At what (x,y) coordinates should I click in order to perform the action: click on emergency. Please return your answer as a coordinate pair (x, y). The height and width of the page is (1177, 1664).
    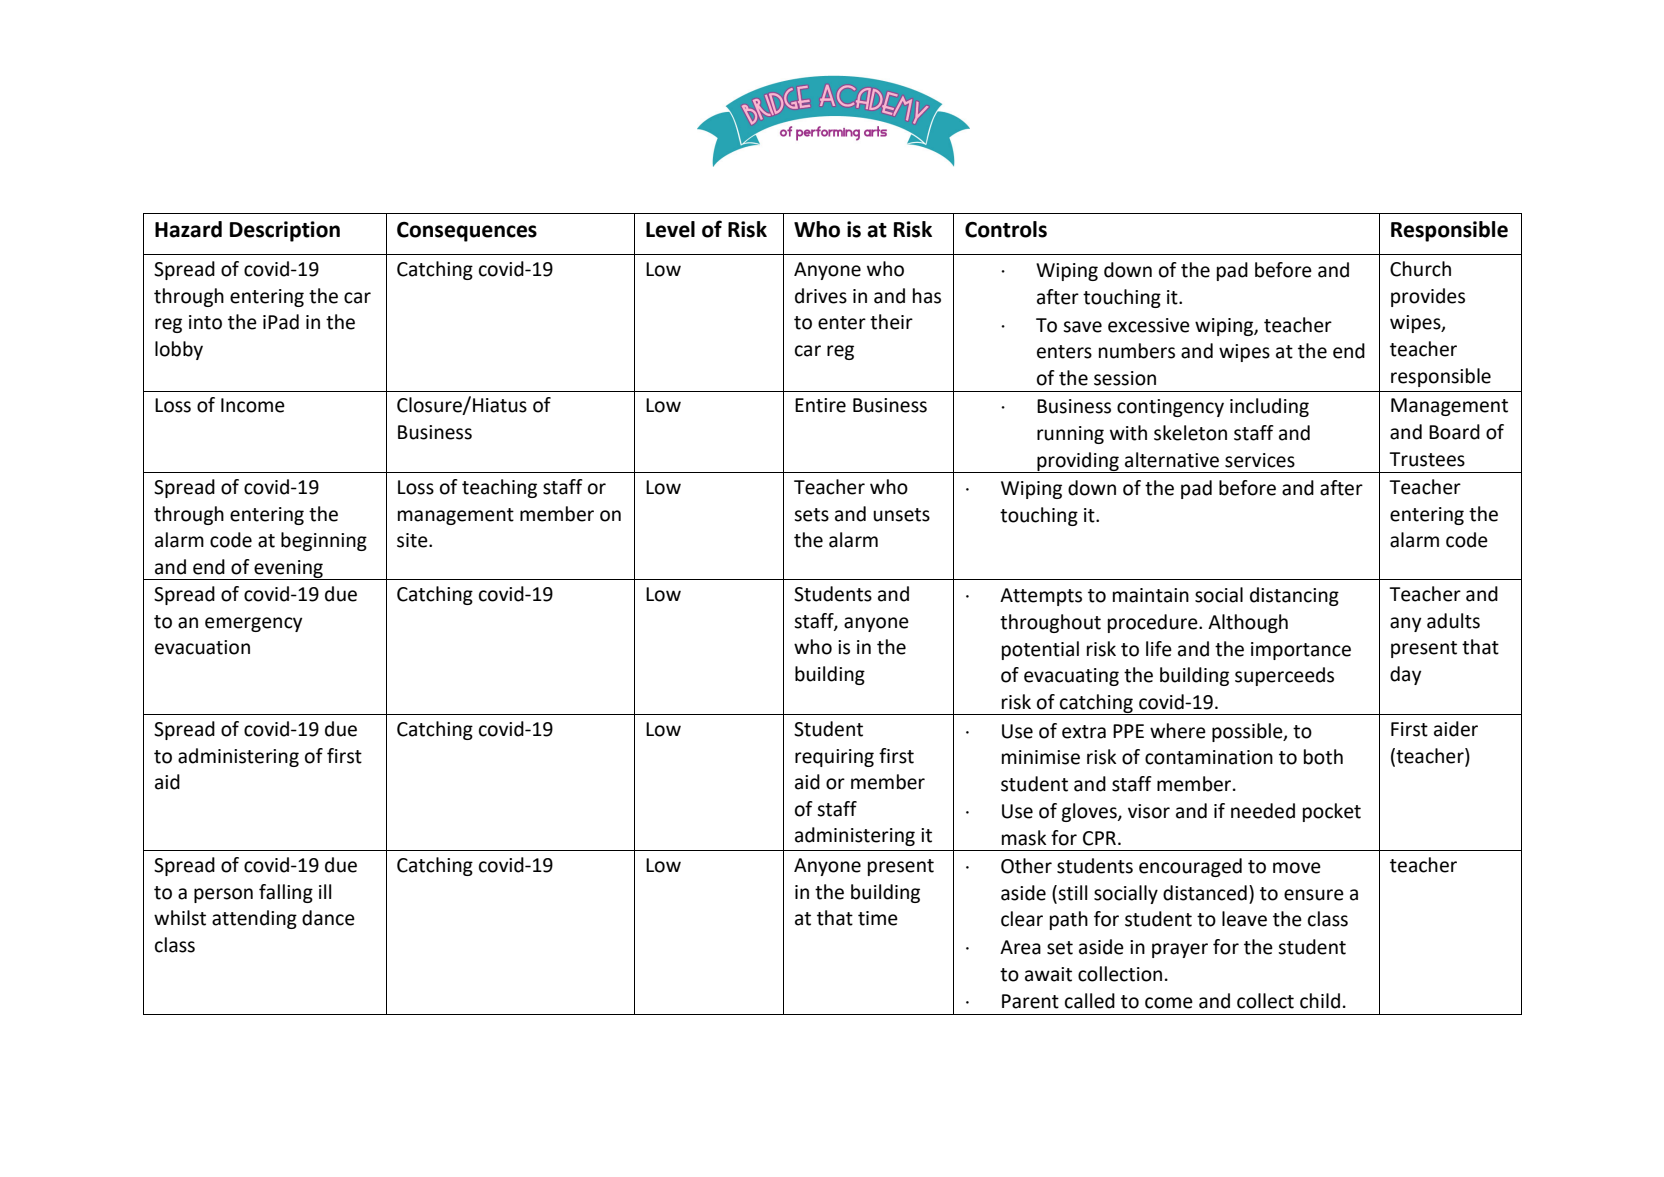
    Looking at the image, I should click on (253, 624).
